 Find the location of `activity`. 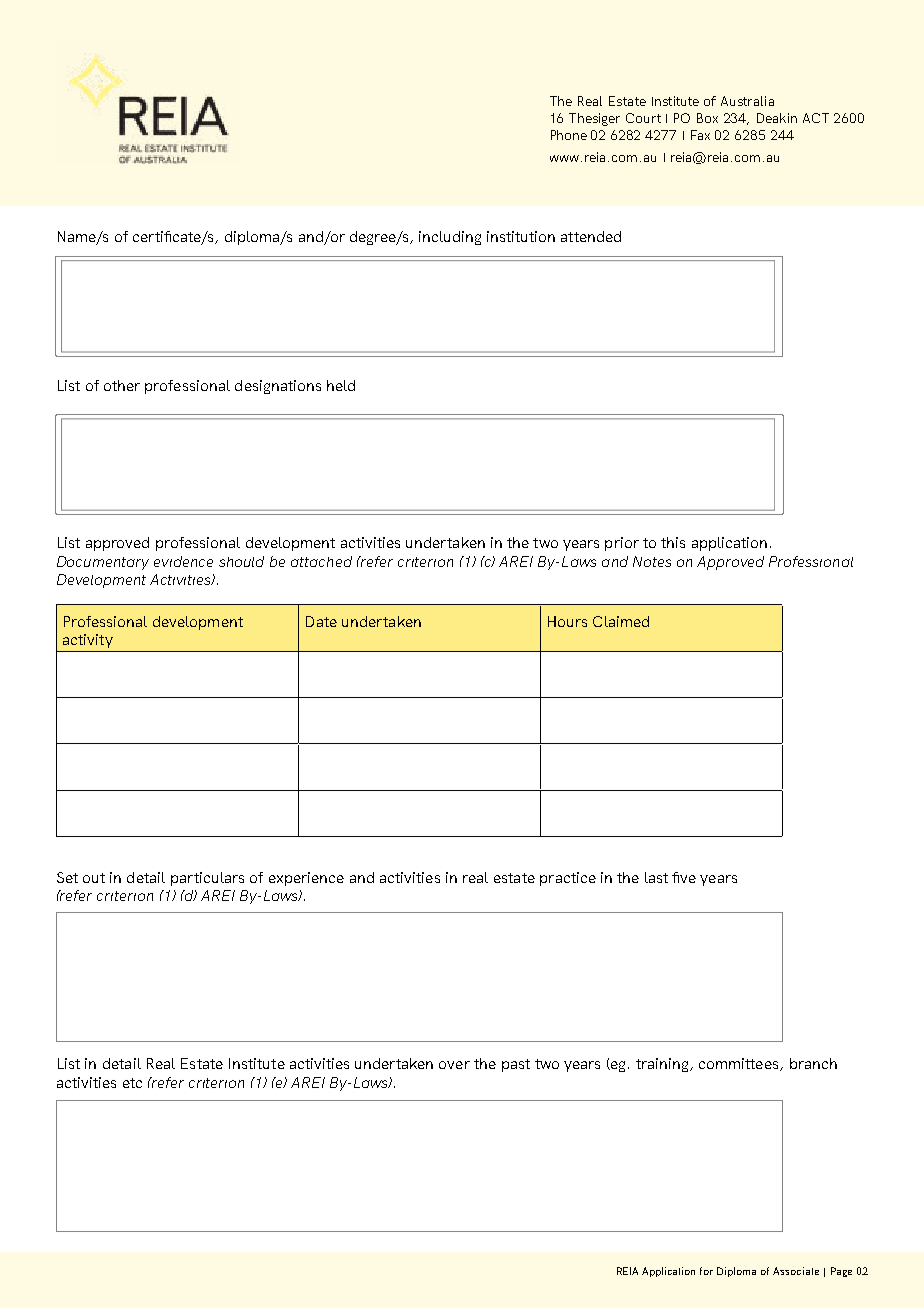

activity is located at coordinates (88, 641).
